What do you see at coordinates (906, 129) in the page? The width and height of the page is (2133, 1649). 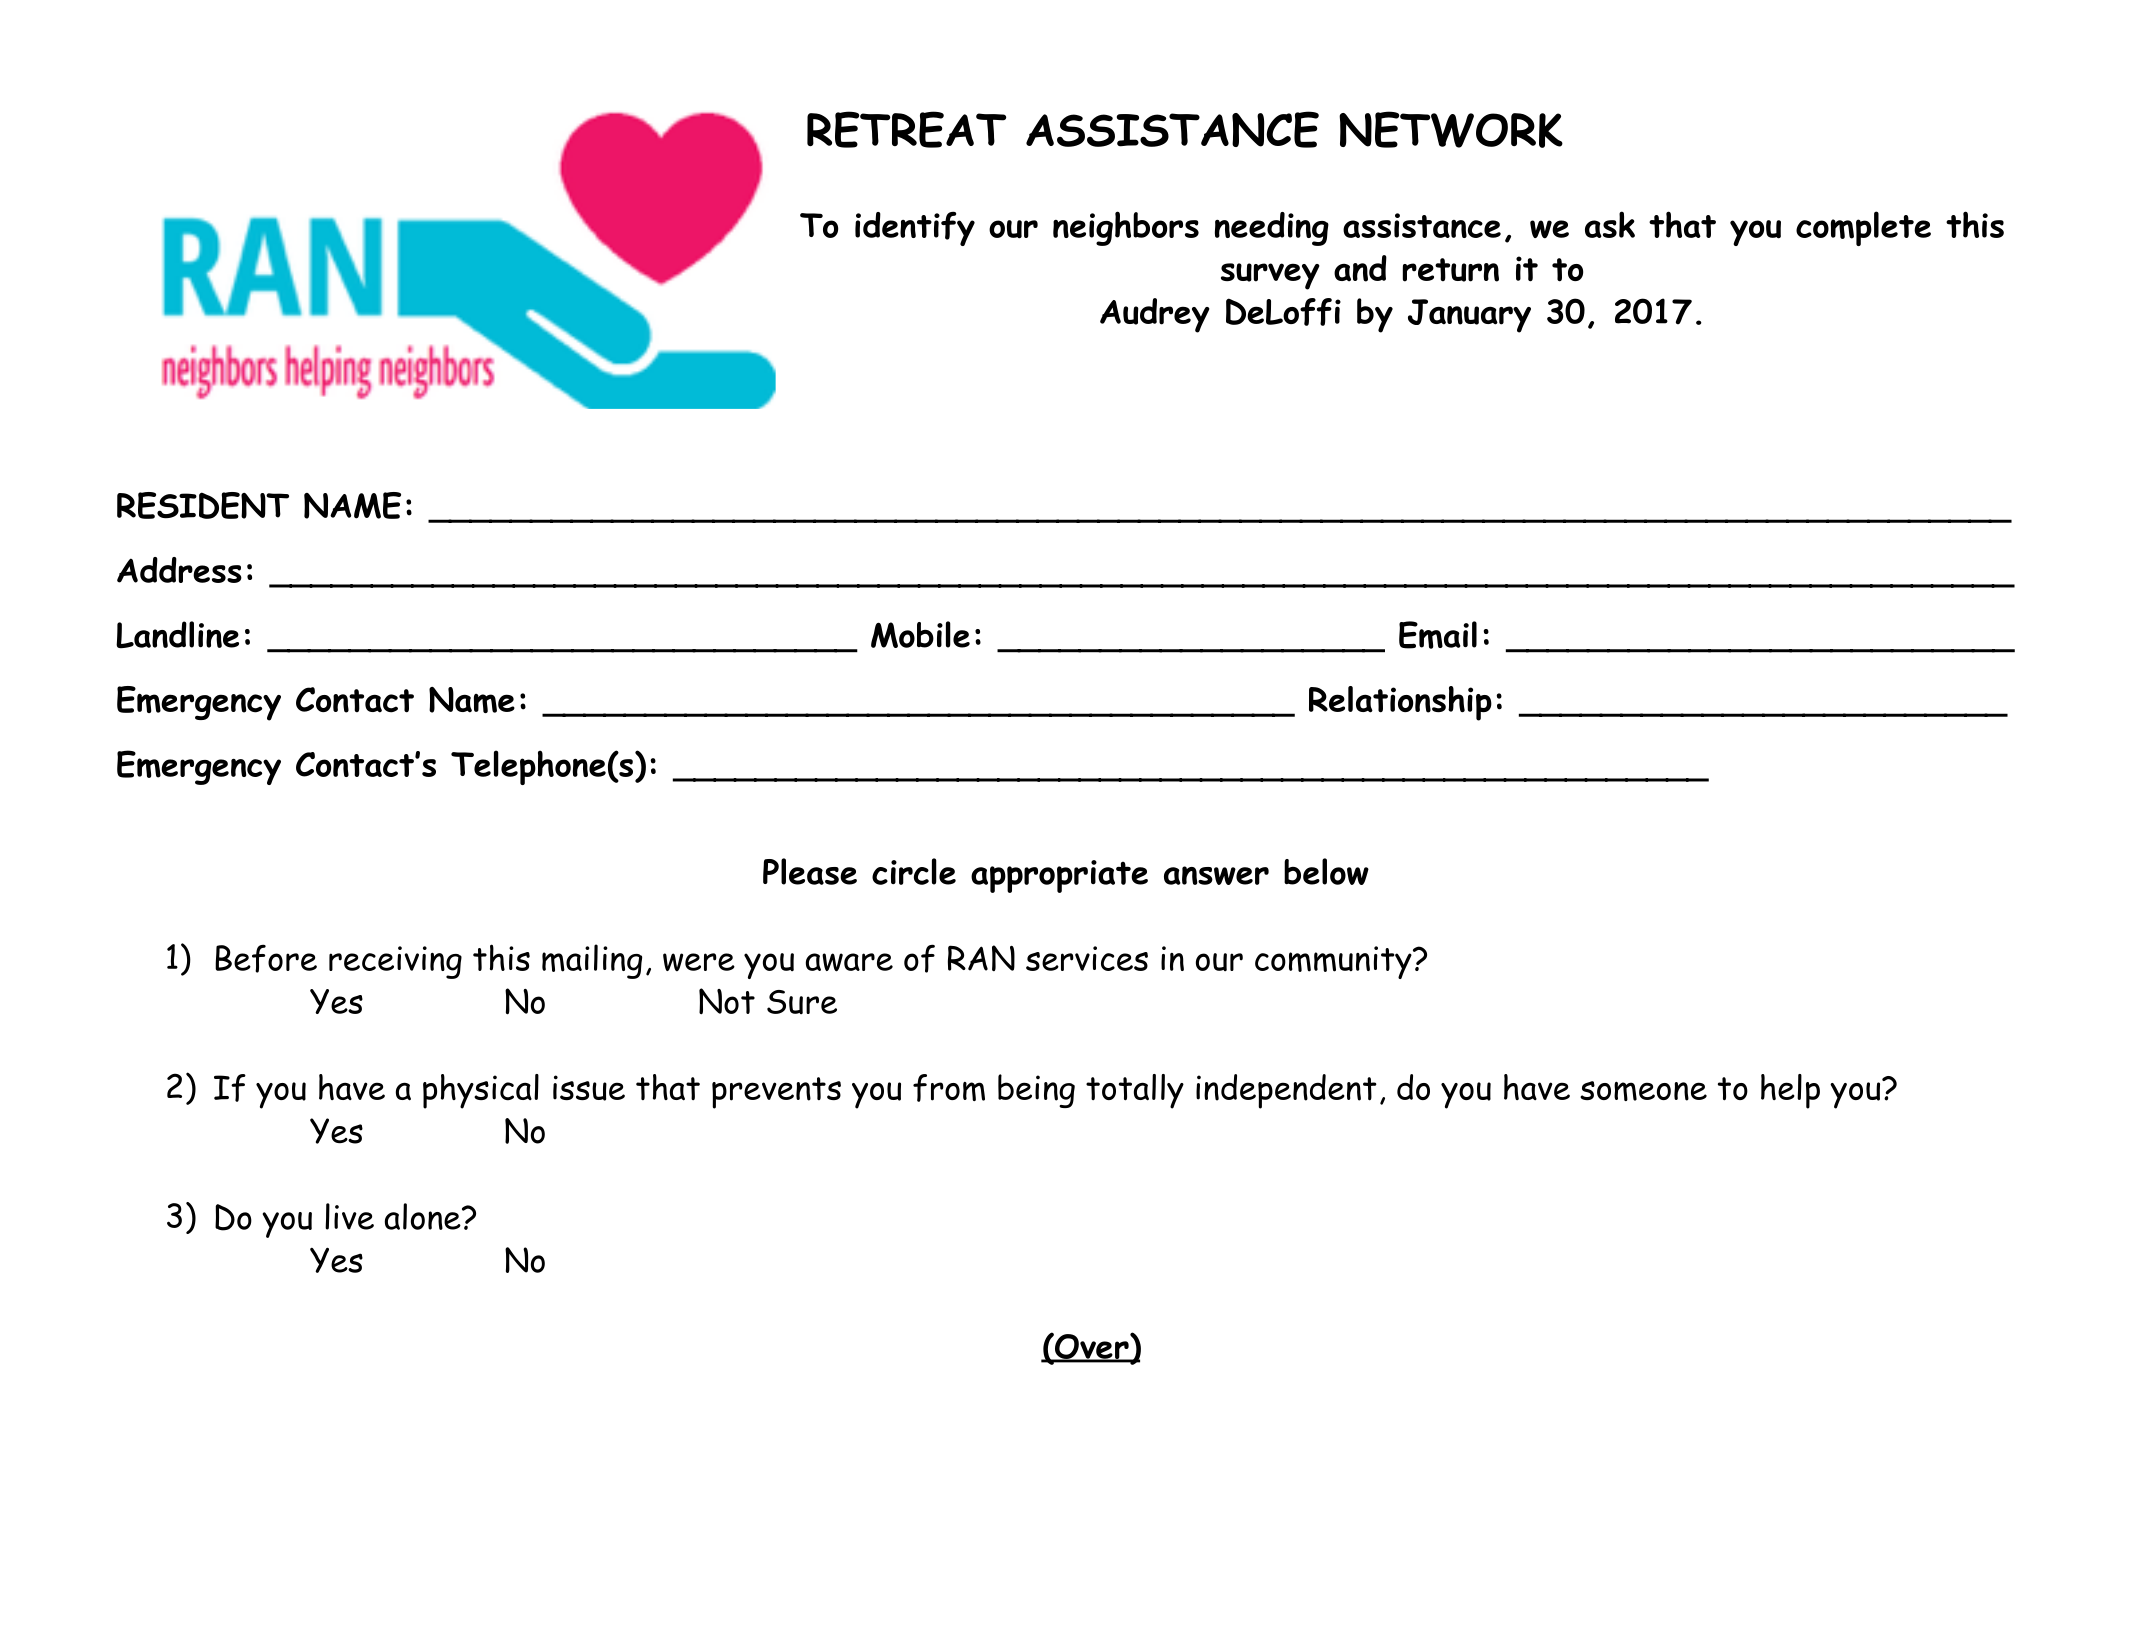 I see `RETREAT` at bounding box center [906, 129].
